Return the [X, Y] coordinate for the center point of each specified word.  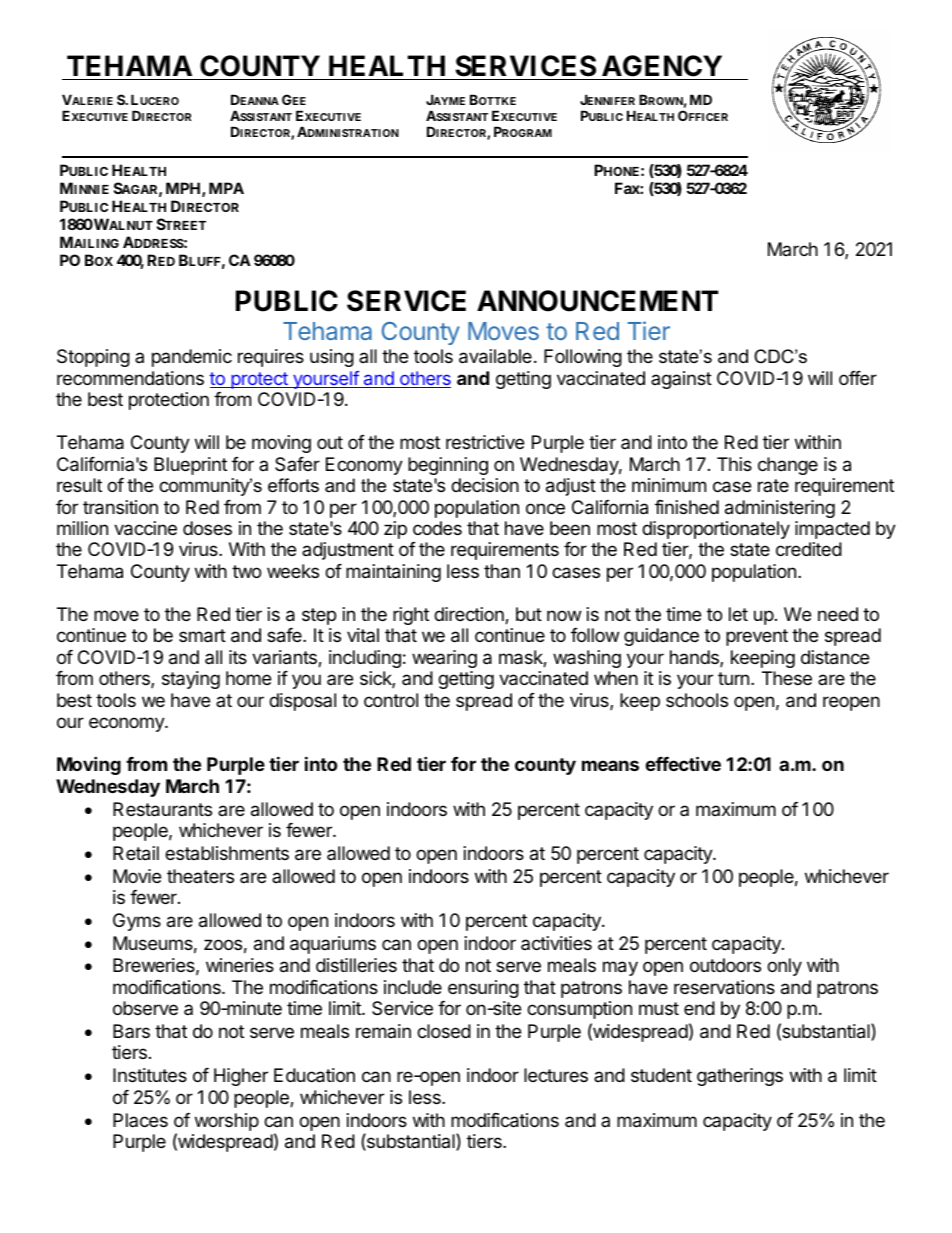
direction [470, 615]
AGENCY [662, 66]
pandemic [192, 358]
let [738, 614]
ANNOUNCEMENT [597, 301]
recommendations [130, 378]
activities [556, 943]
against [681, 380]
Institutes [150, 1075]
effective [683, 763]
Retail [136, 853]
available [495, 356]
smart [202, 636]
